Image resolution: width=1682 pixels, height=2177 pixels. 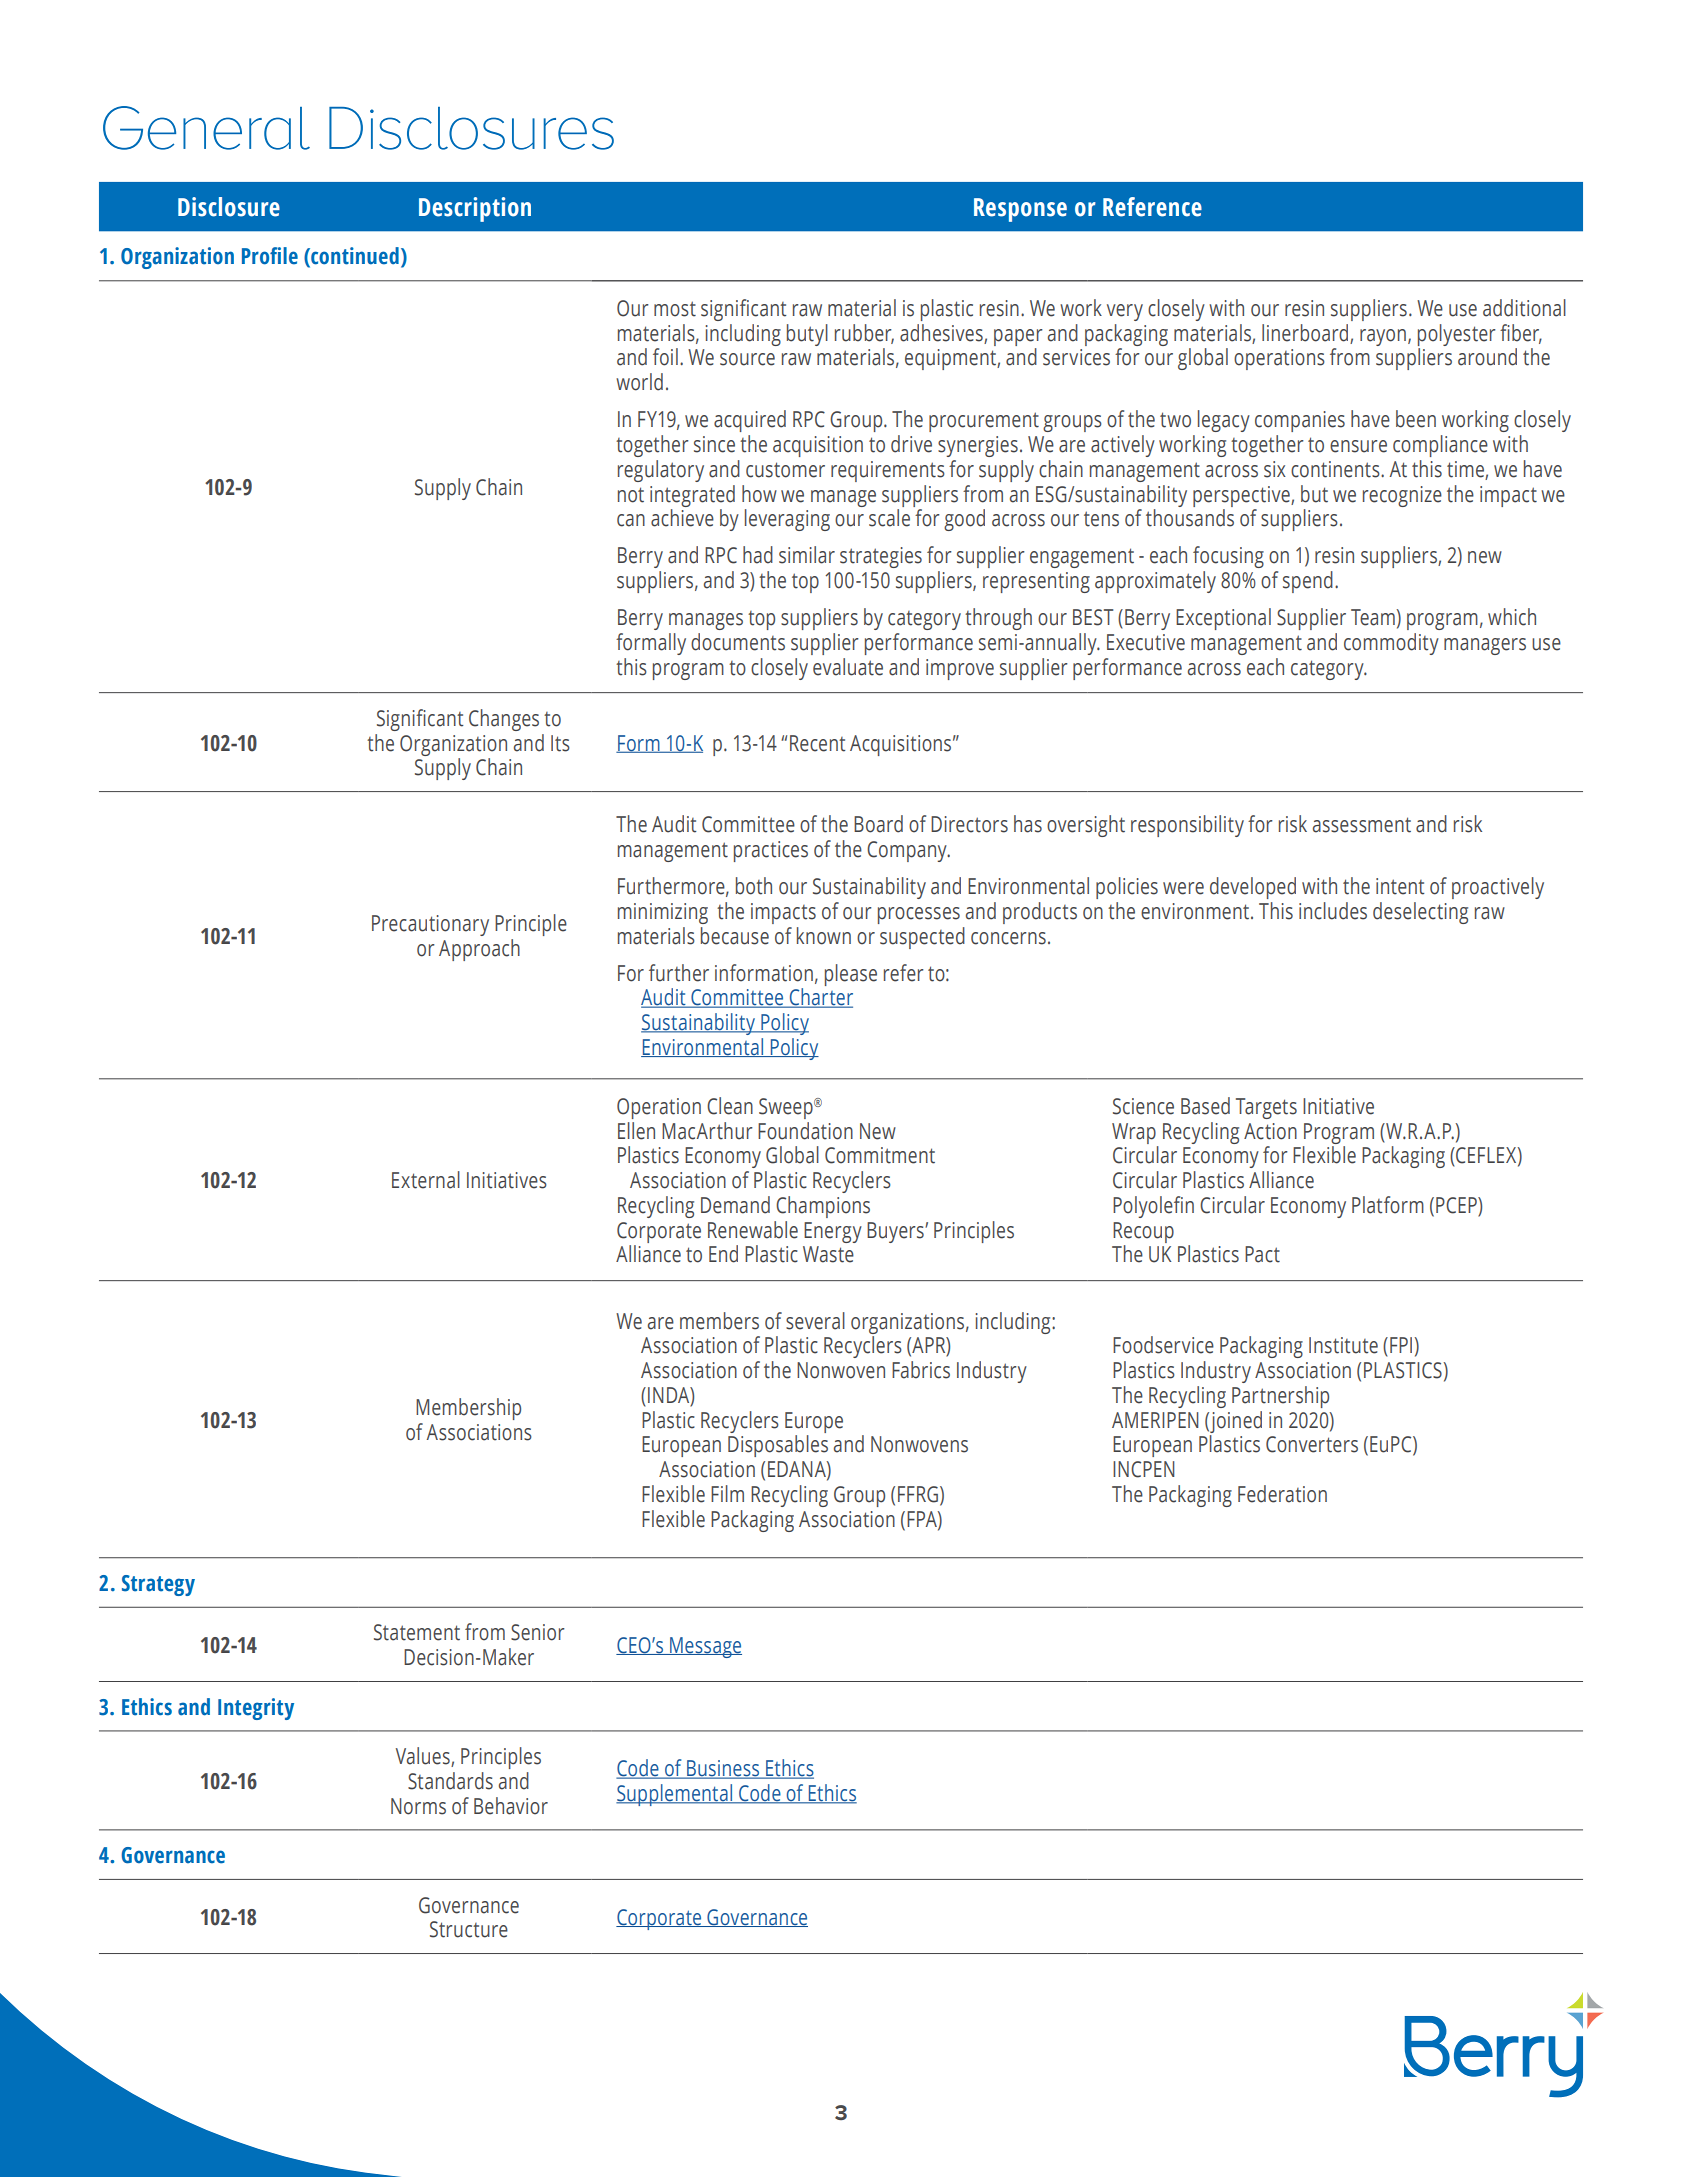 I want to click on Converters, so click(x=1312, y=1444).
